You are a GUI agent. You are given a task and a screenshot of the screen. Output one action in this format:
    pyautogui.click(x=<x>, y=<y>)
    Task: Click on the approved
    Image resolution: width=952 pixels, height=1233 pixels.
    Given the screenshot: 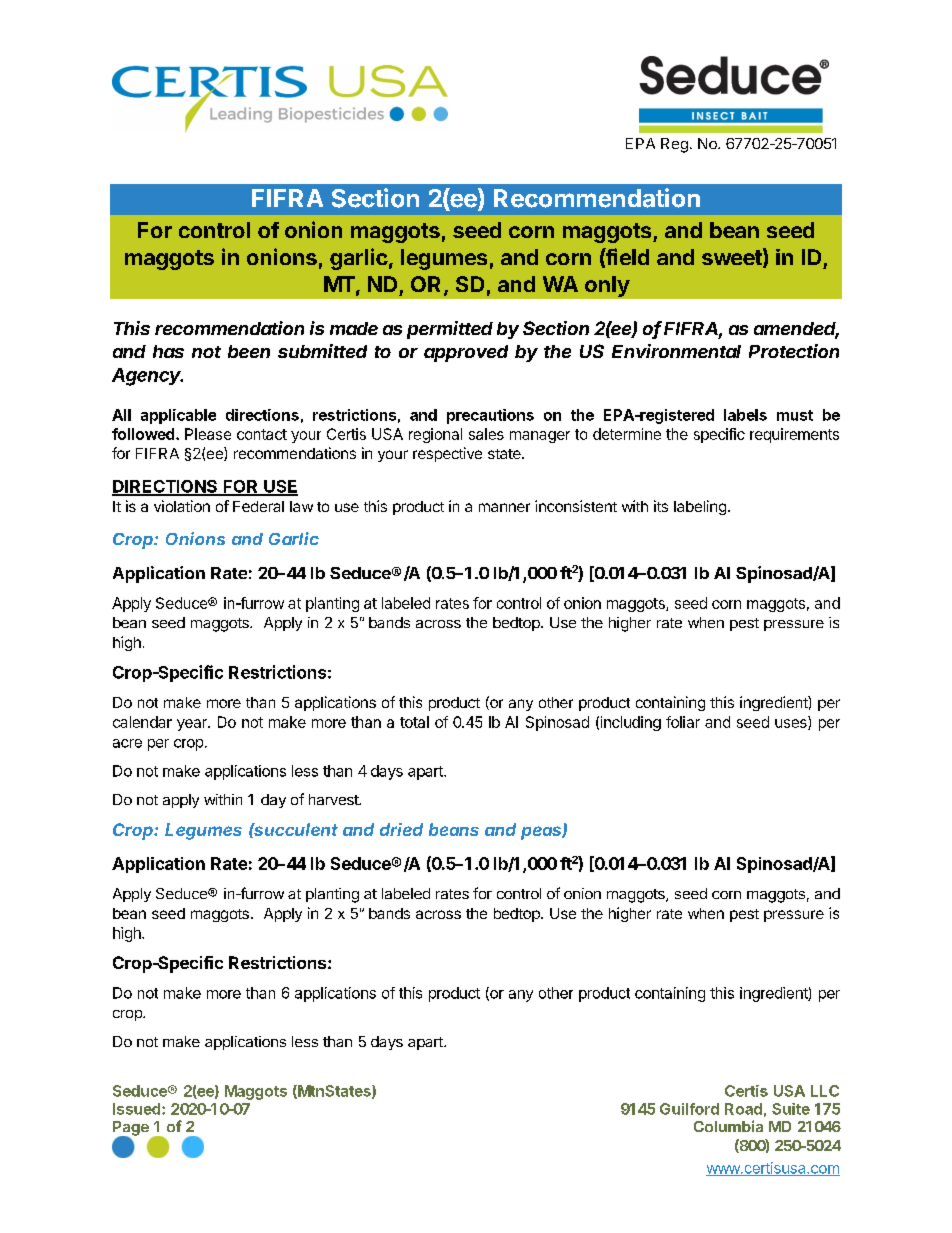 What is the action you would take?
    pyautogui.click(x=466, y=353)
